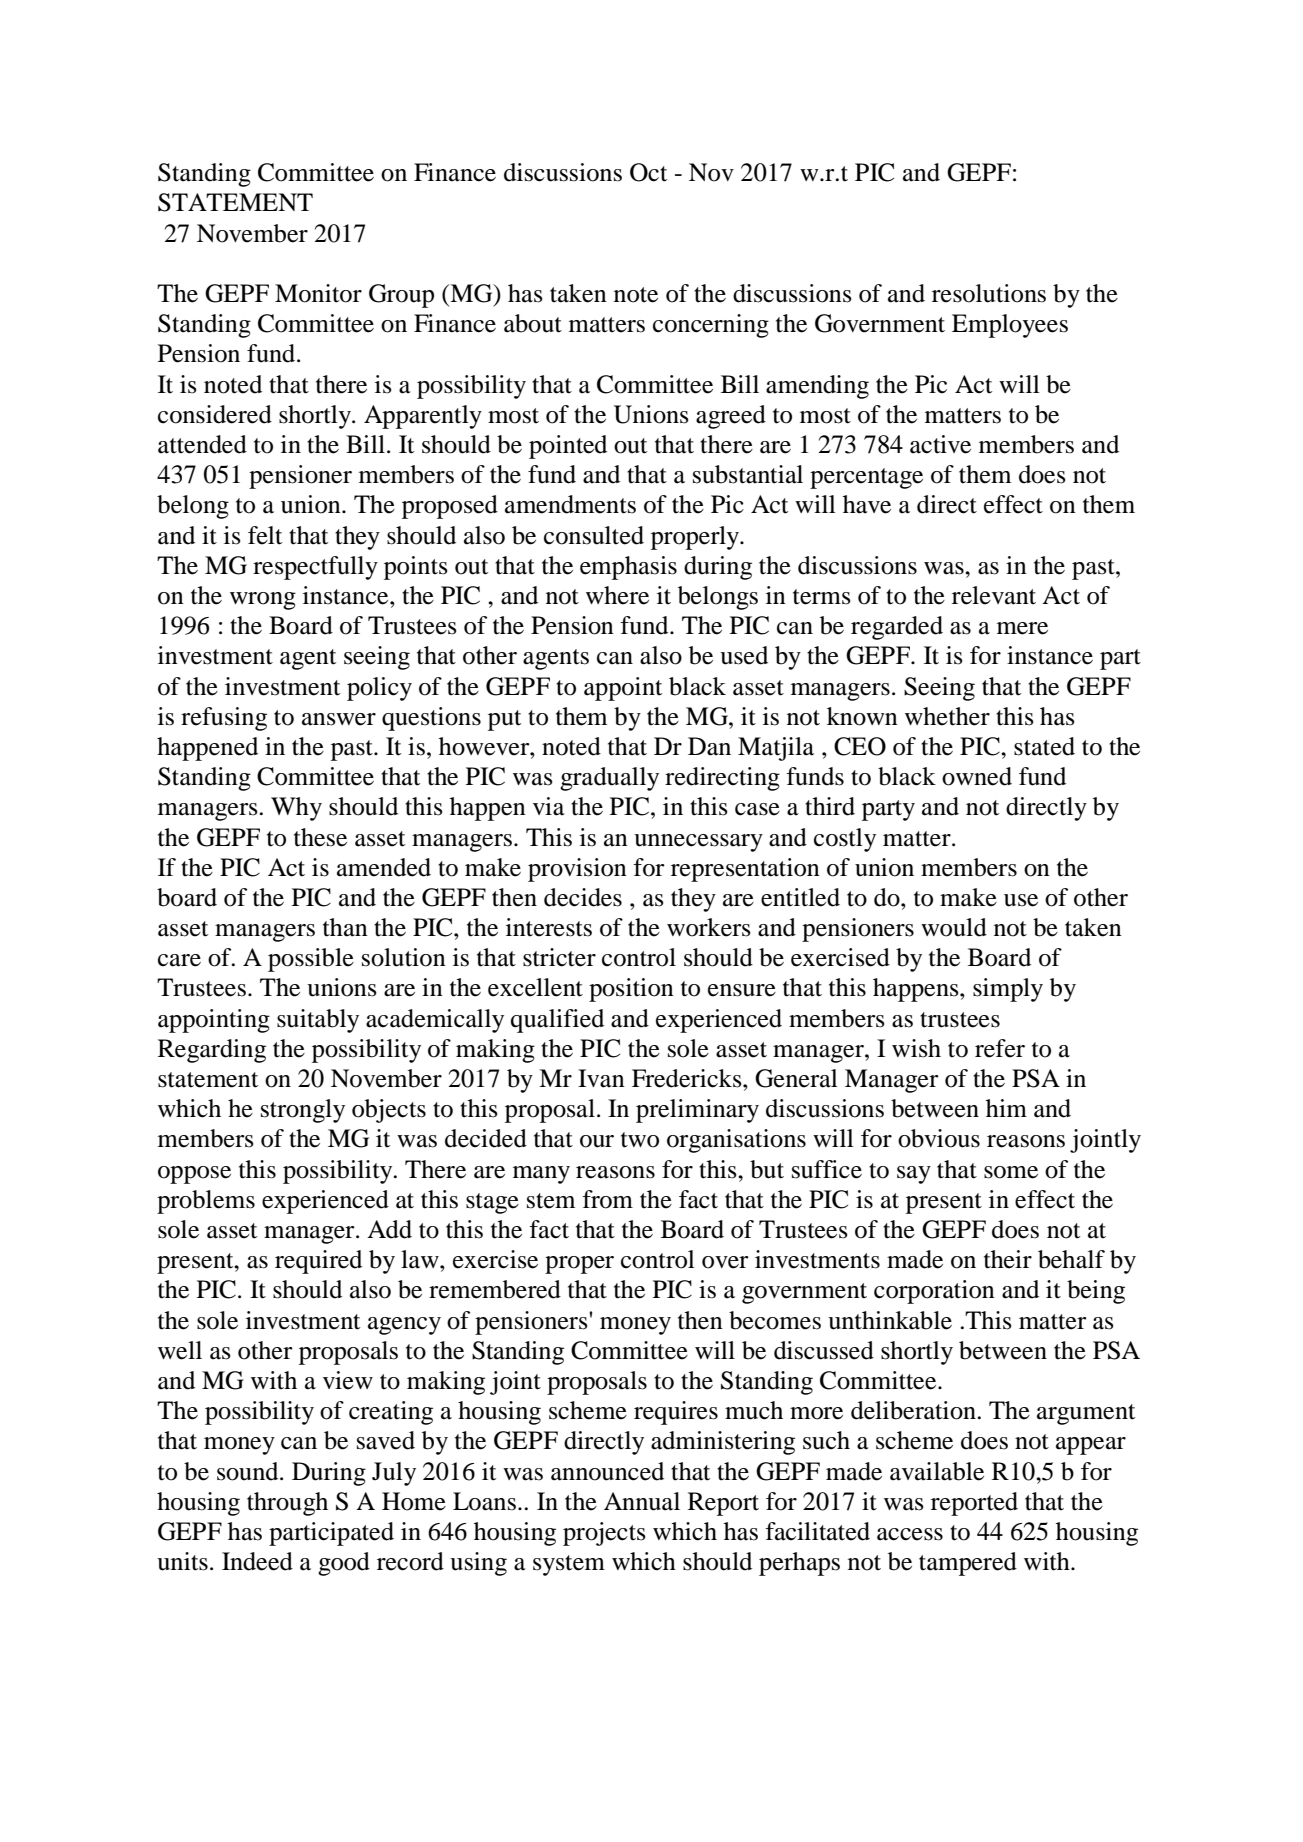 This page has height=1842, width=1303. What do you see at coordinates (649, 172) in the page?
I see `Oct` at bounding box center [649, 172].
